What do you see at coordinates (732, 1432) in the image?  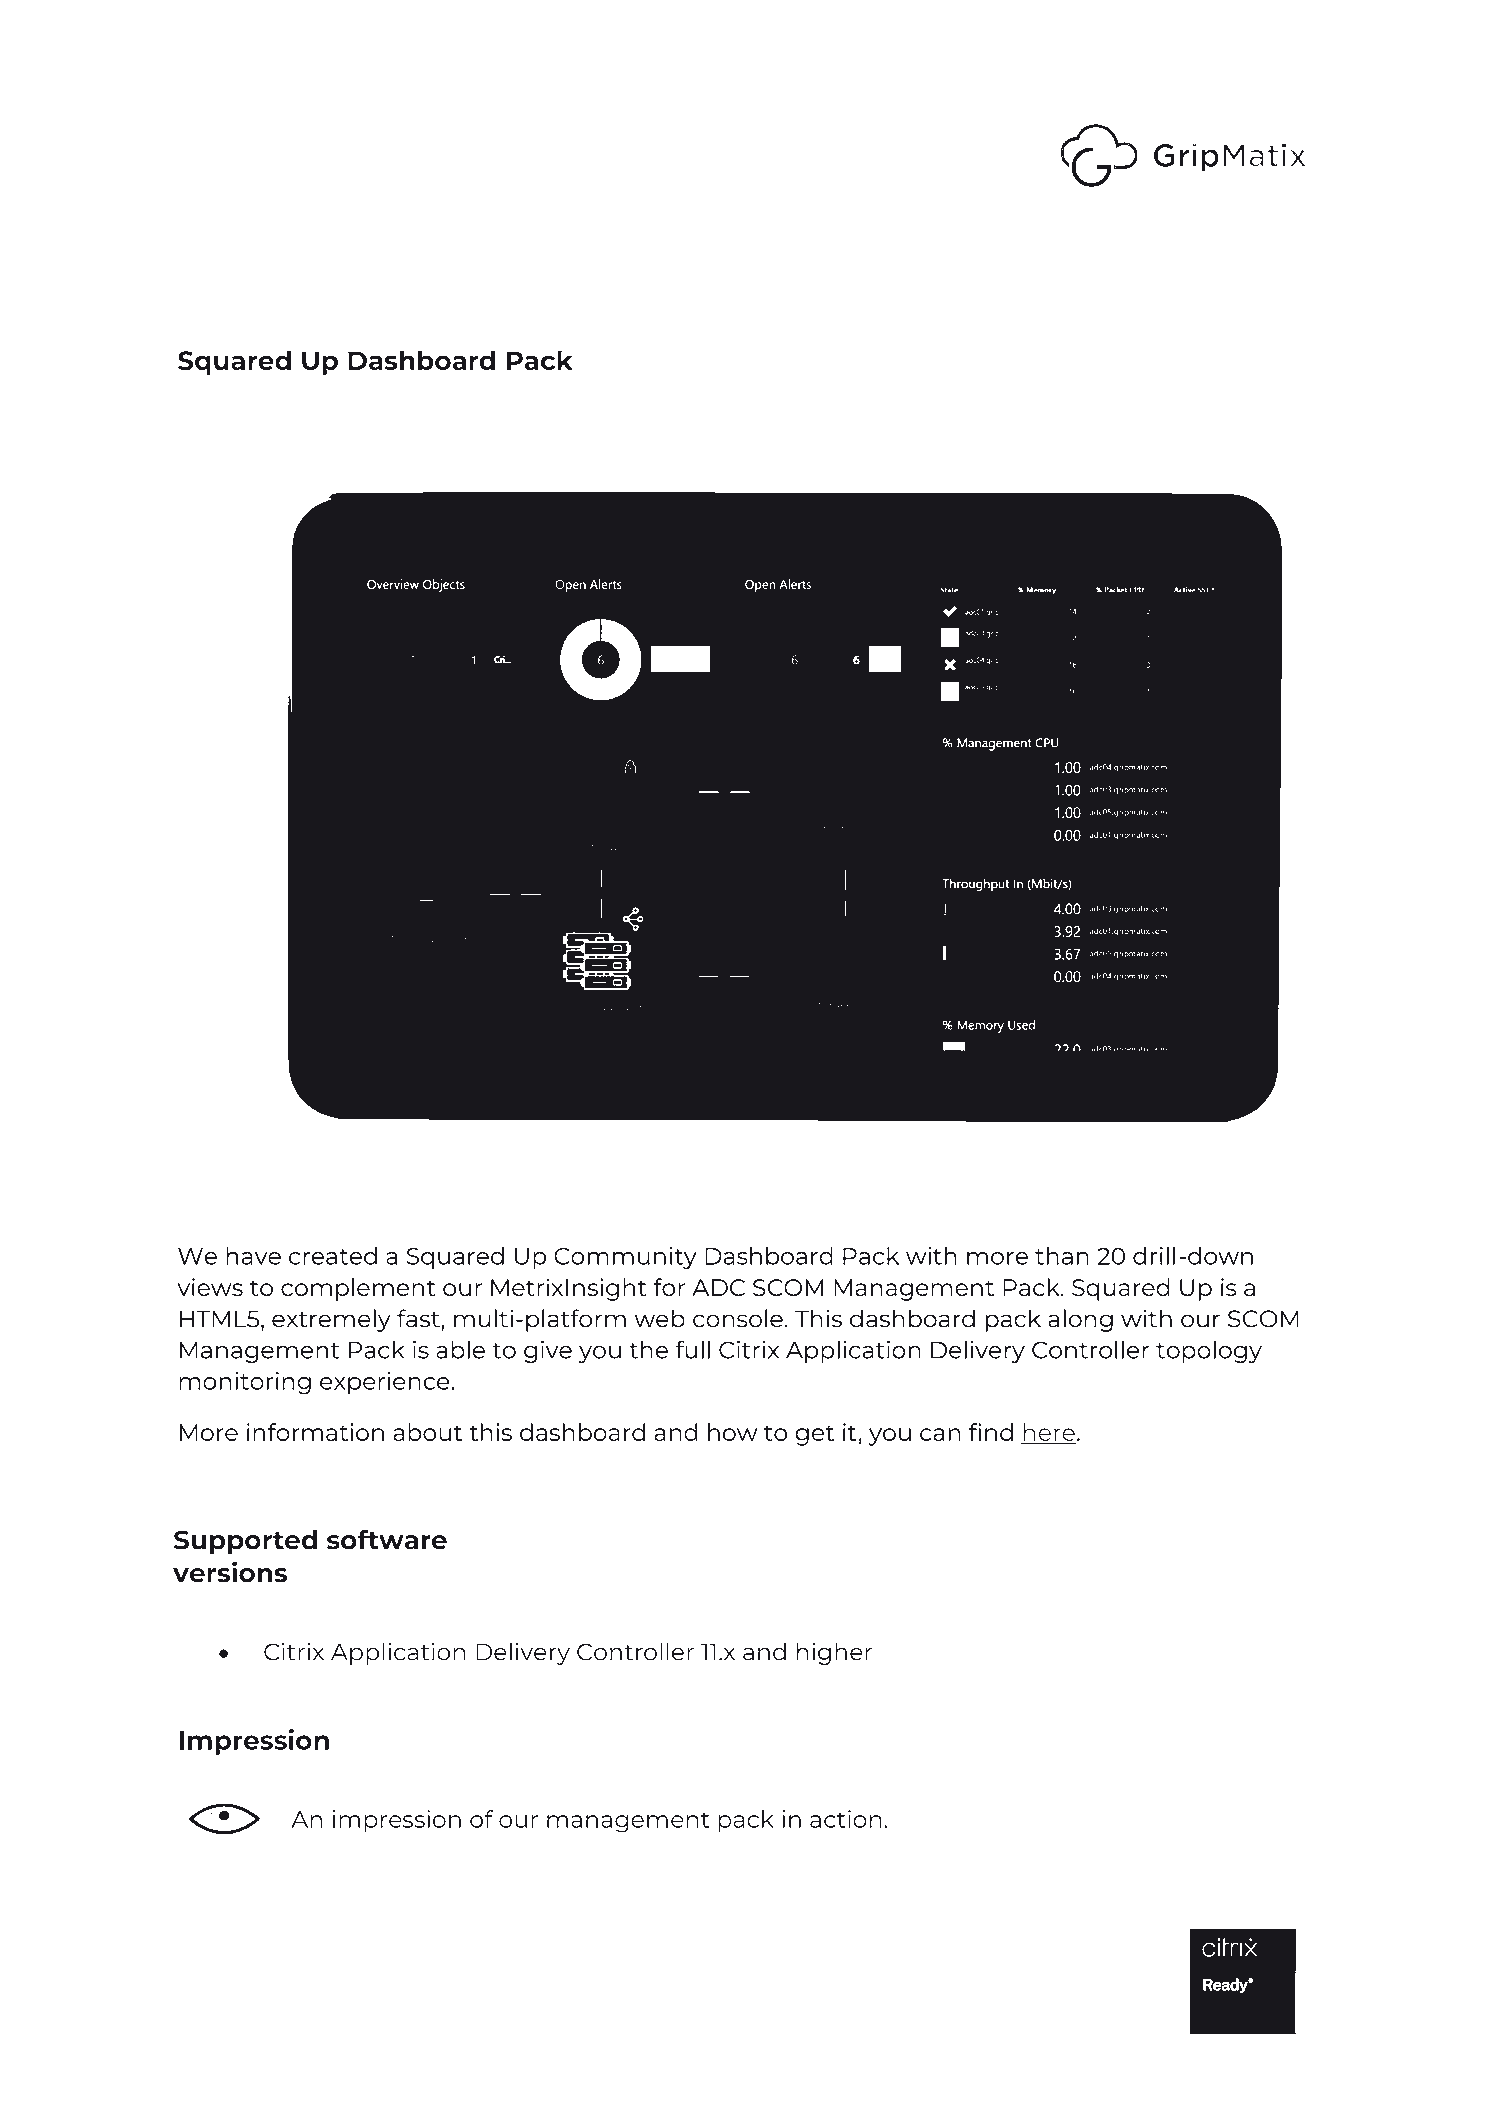 I see `how` at bounding box center [732, 1432].
